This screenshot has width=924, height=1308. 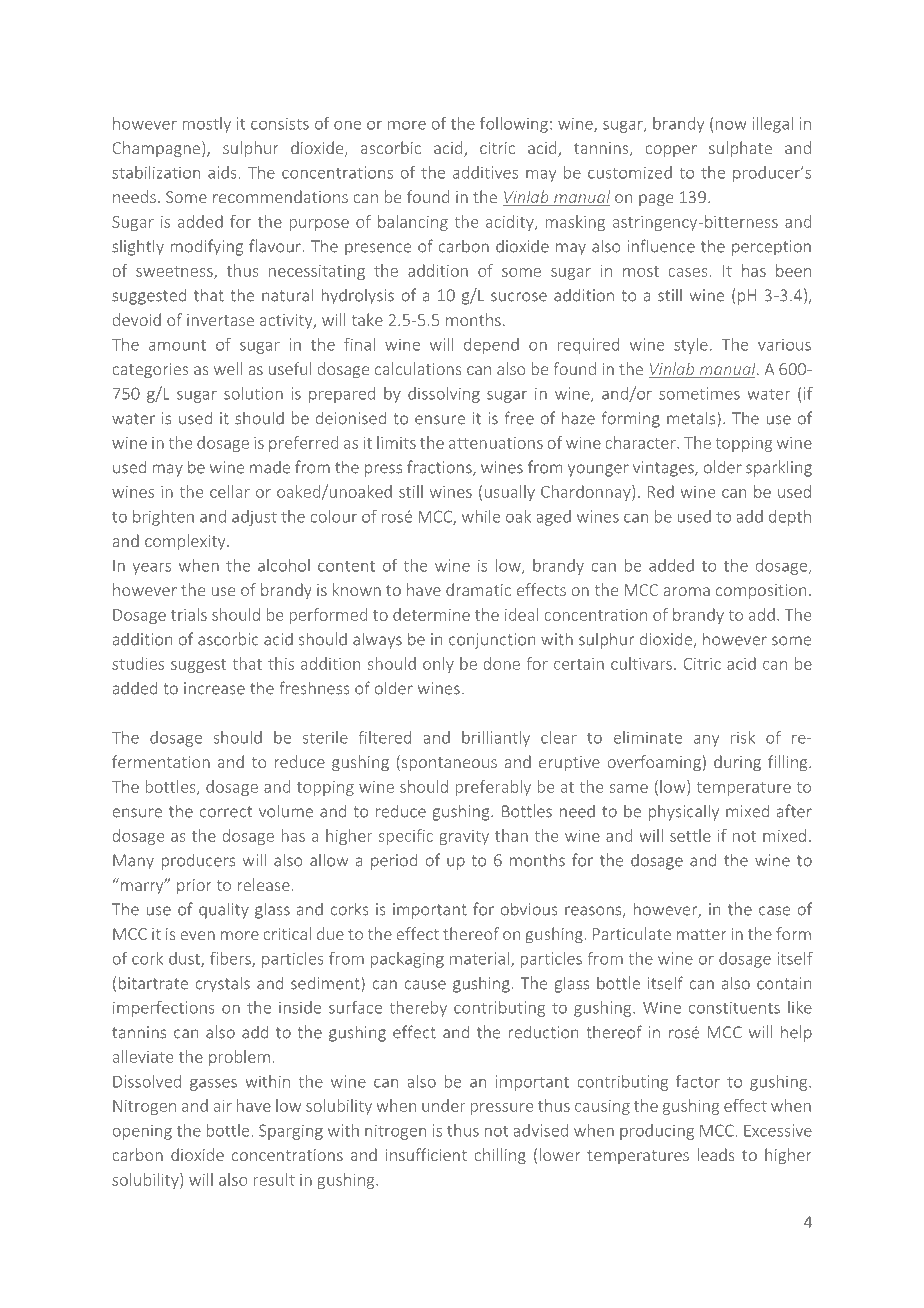 What do you see at coordinates (481, 516) in the screenshot?
I see `while` at bounding box center [481, 516].
